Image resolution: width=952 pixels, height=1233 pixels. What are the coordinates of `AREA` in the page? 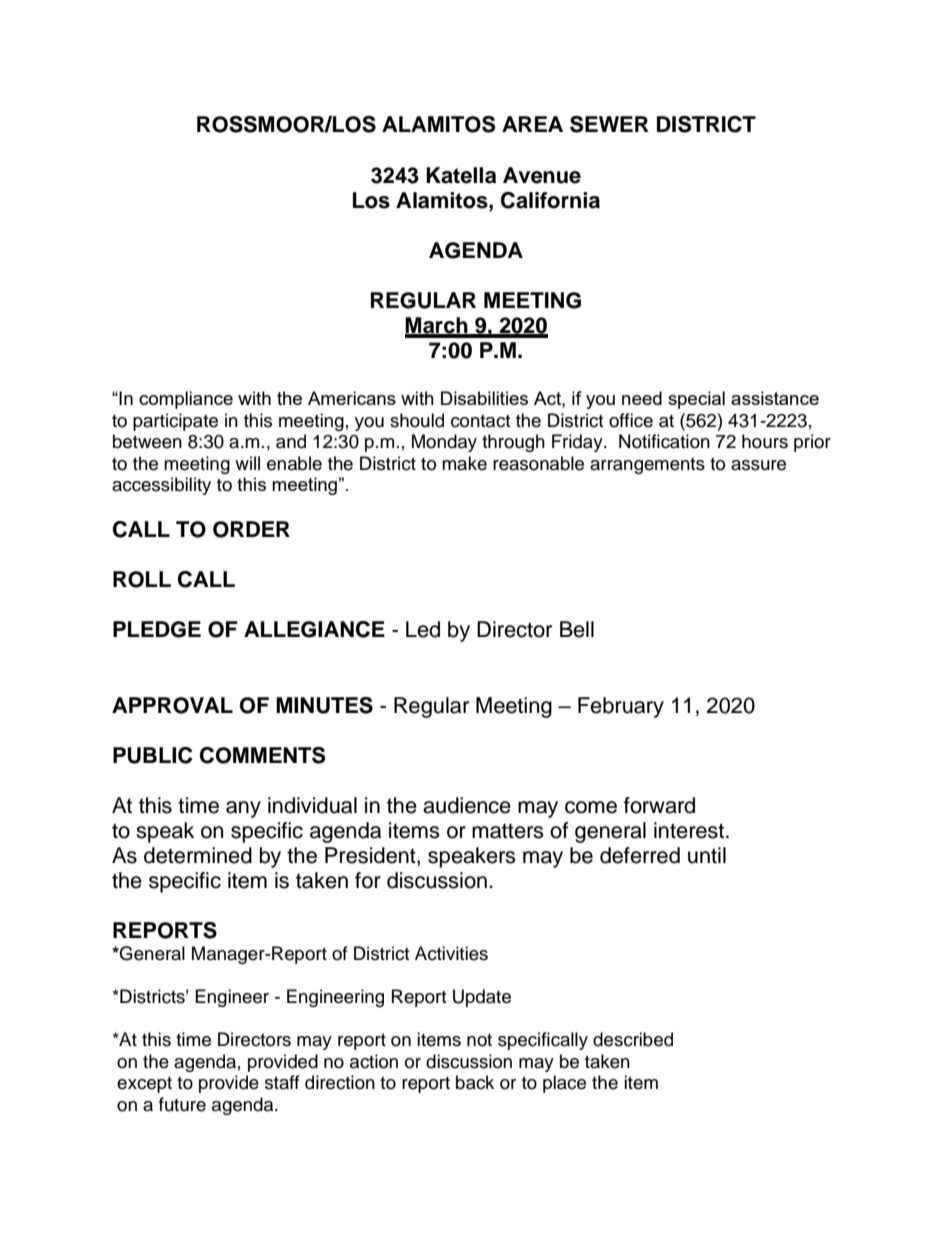 It's located at (532, 124).
